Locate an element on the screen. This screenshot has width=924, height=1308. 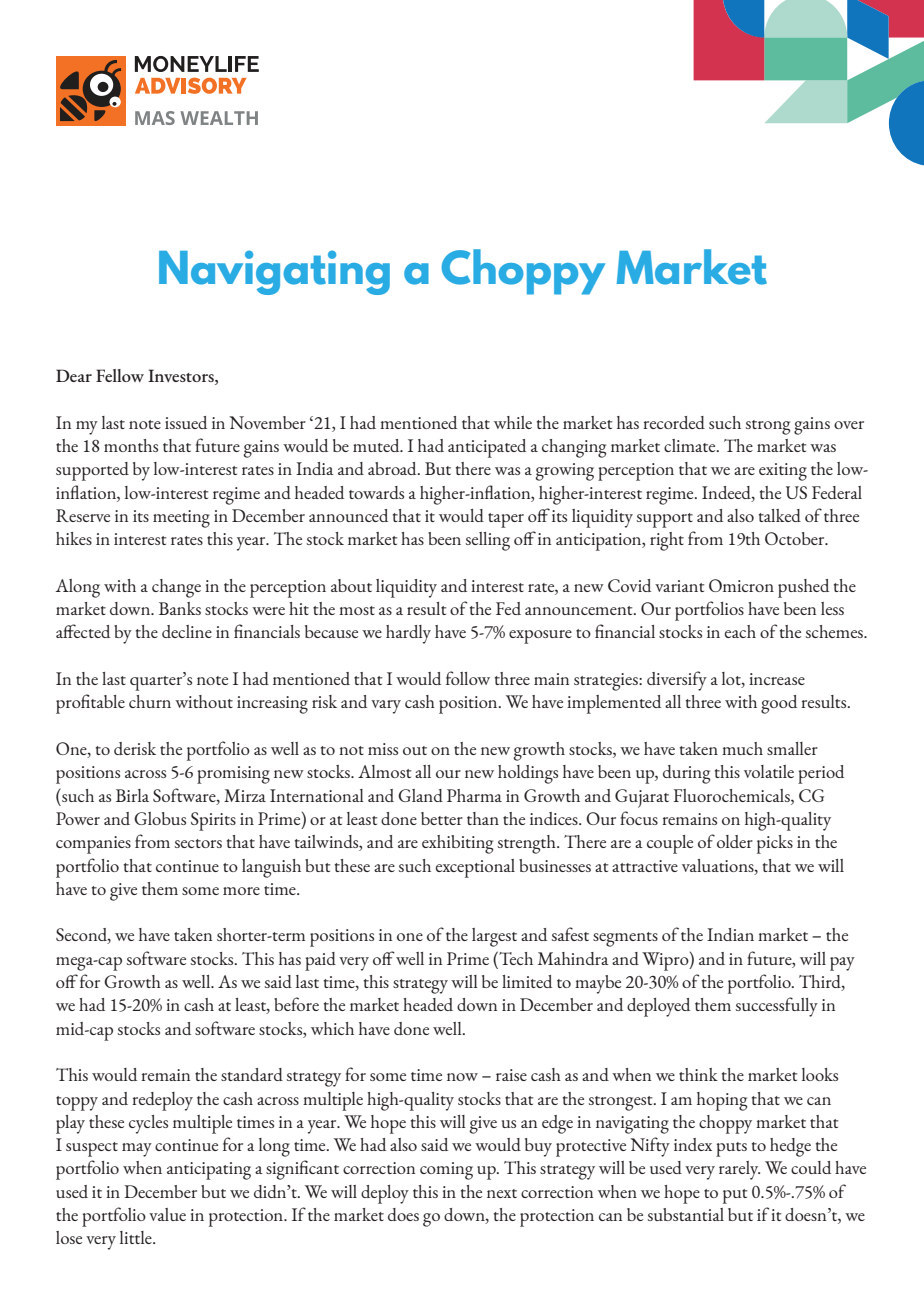
Globus is located at coordinates (160, 818).
